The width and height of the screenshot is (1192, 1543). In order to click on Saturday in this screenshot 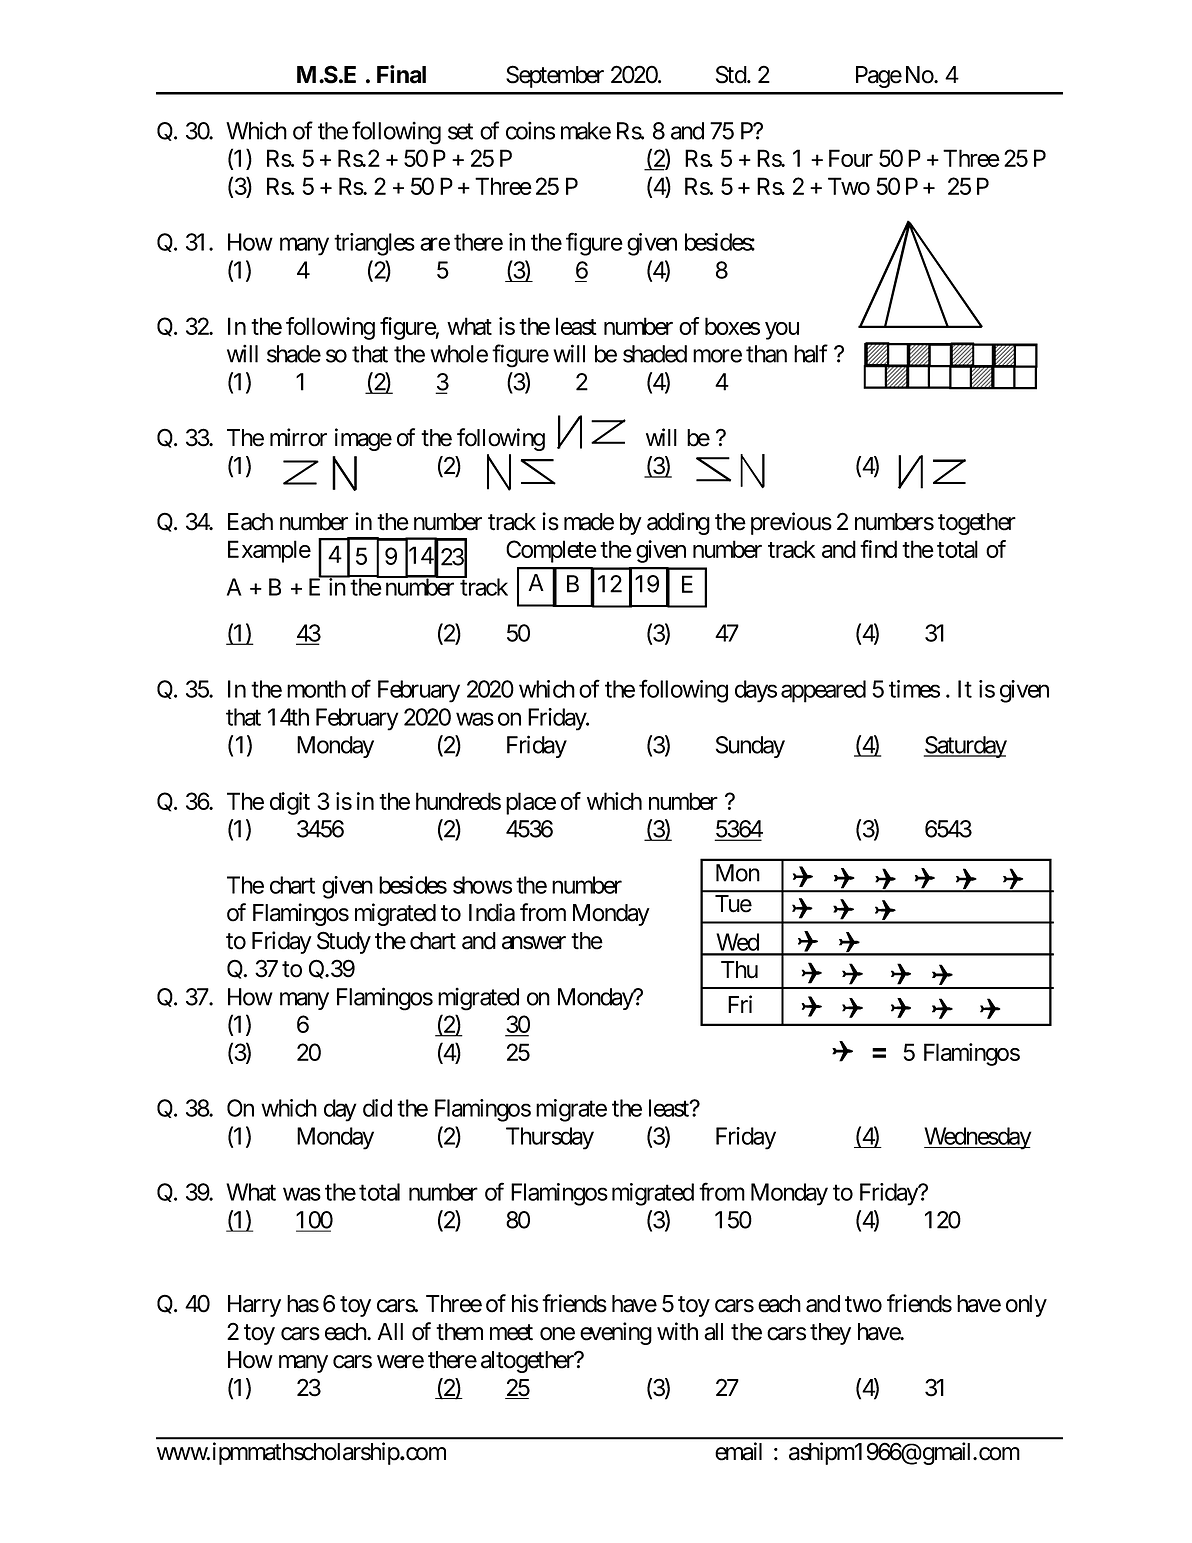, I will do `click(965, 747)`.
